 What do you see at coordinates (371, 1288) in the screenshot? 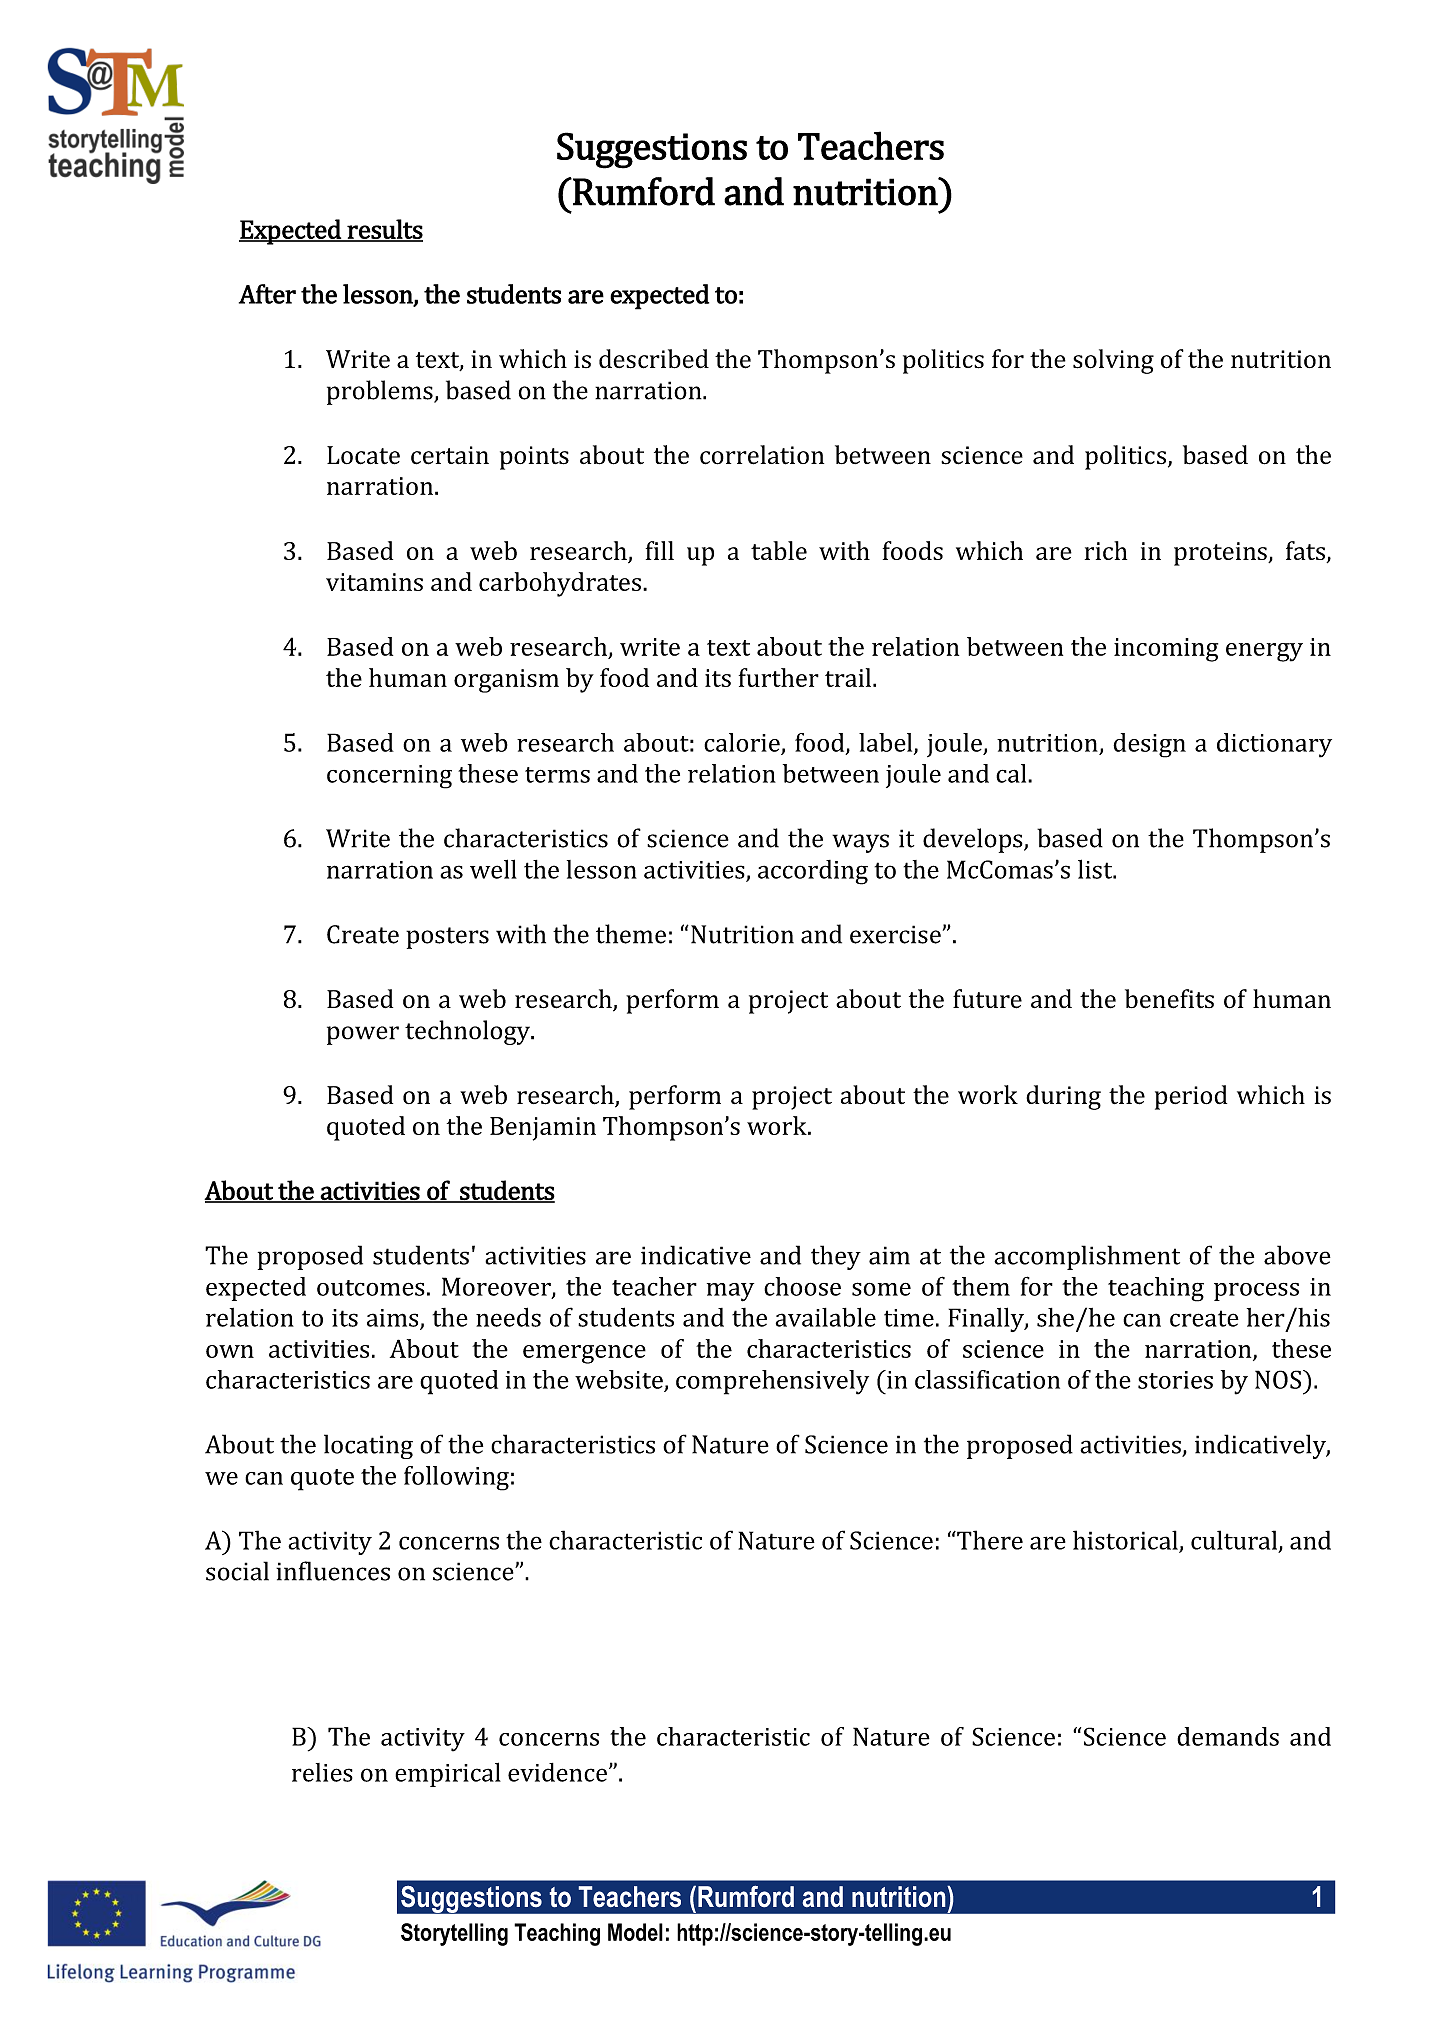
I see `outcomes` at bounding box center [371, 1288].
